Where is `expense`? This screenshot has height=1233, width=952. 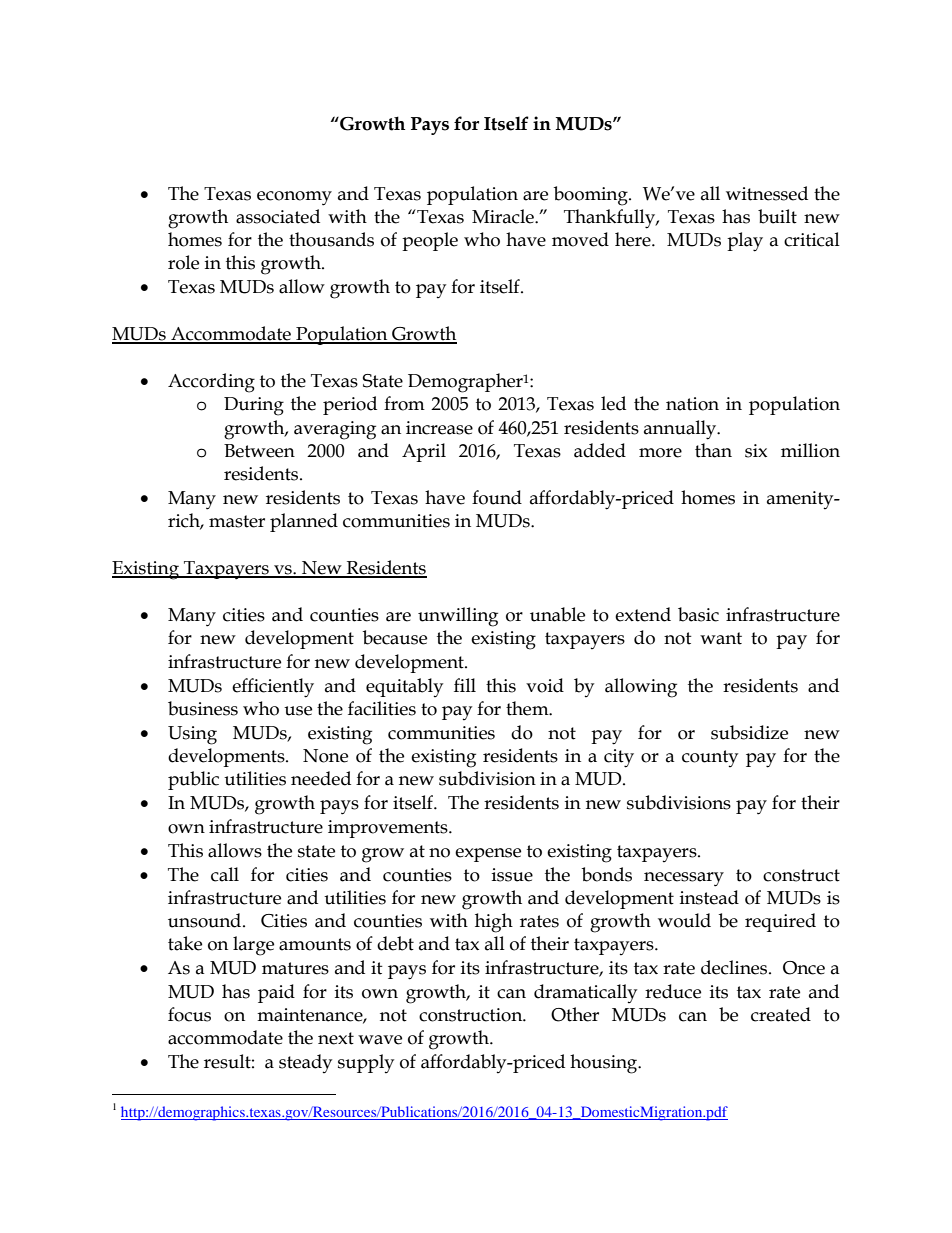
expense is located at coordinates (488, 855).
